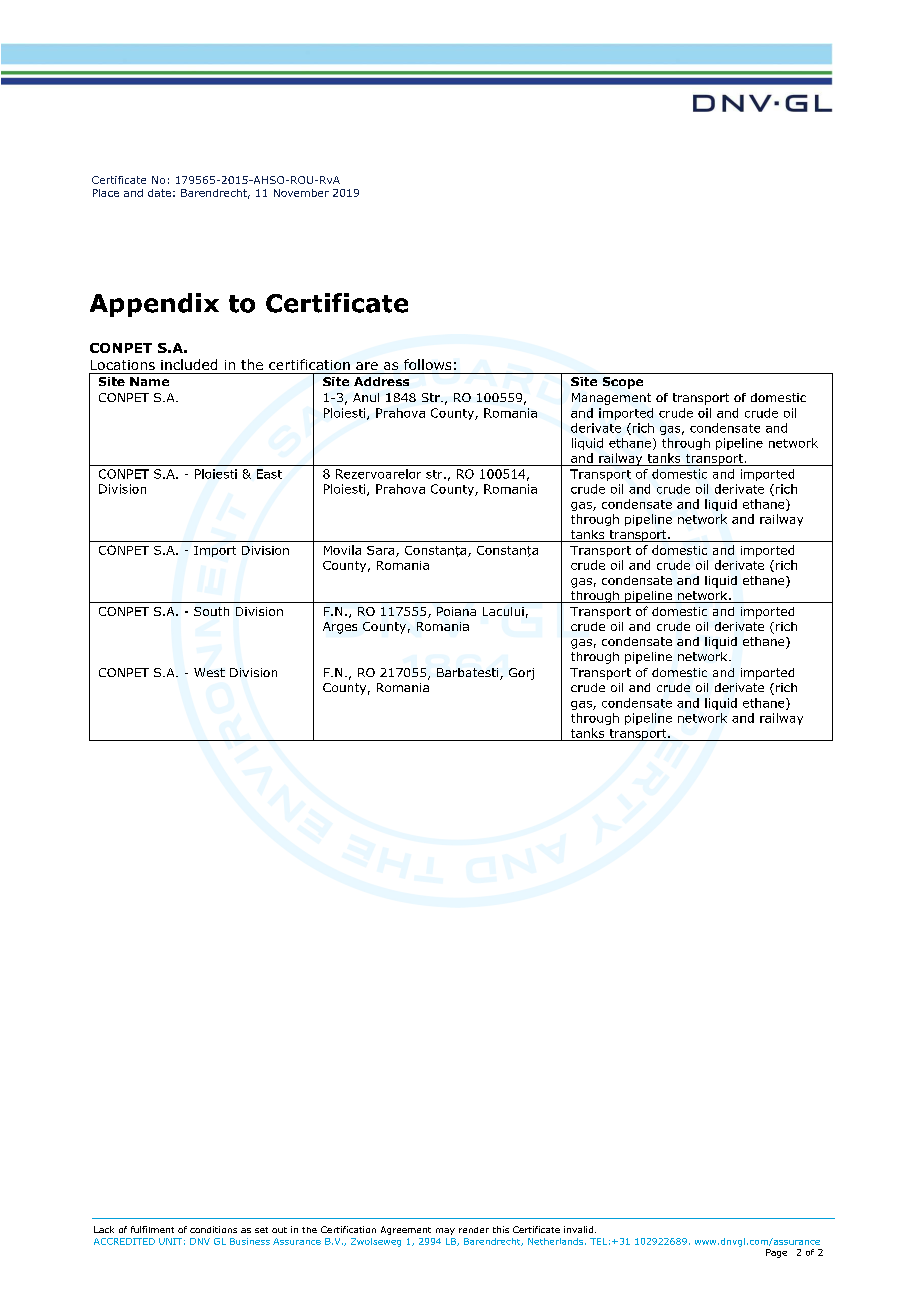  I want to click on Scope, so click(623, 383).
